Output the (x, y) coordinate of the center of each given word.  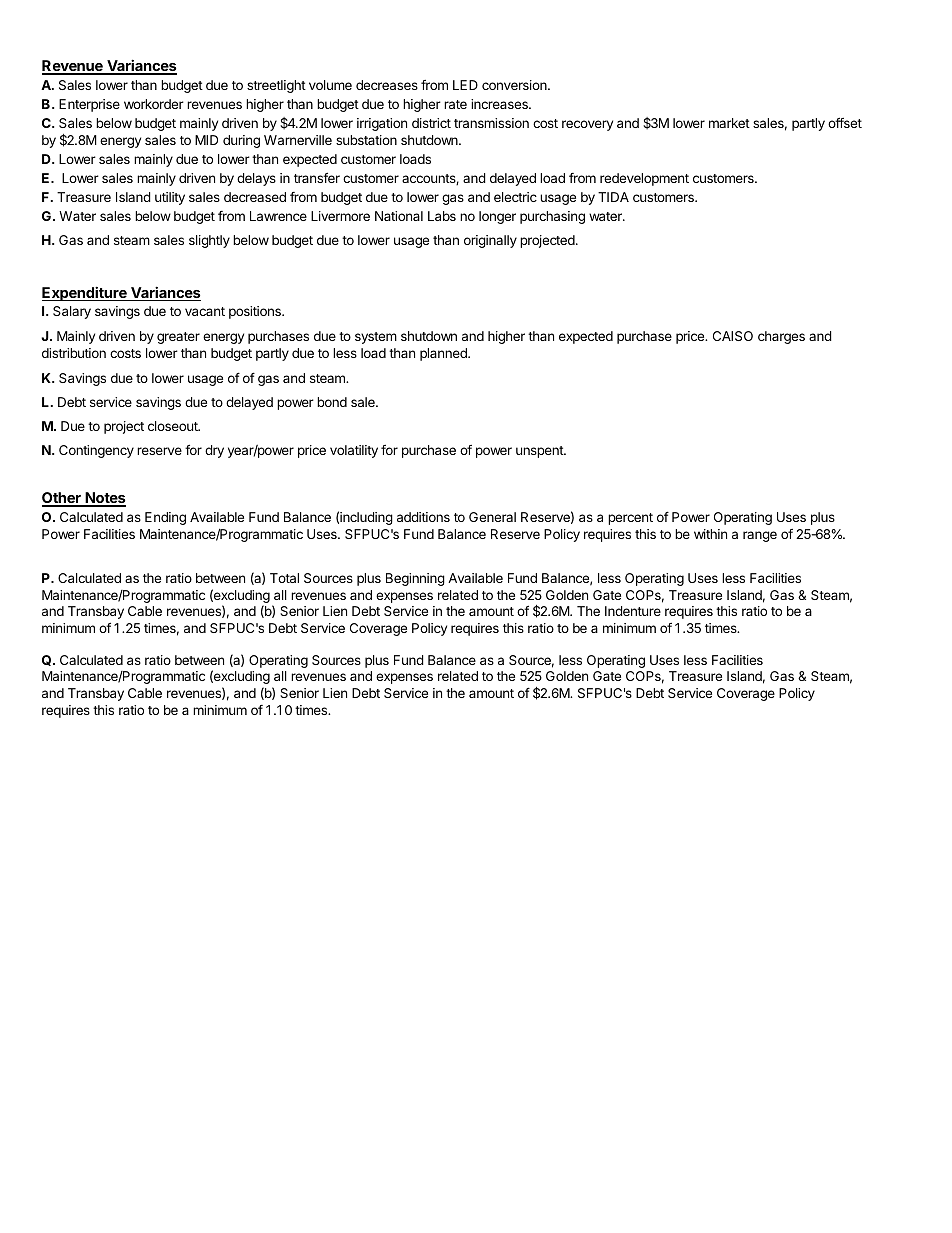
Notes (105, 499)
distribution (74, 353)
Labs (442, 216)
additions (423, 517)
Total (284, 578)
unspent (540, 452)
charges (781, 337)
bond (332, 402)
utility (170, 198)
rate (455, 104)
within (710, 534)
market (729, 123)
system (376, 338)
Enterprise (89, 105)
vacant (205, 311)
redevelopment (644, 179)
